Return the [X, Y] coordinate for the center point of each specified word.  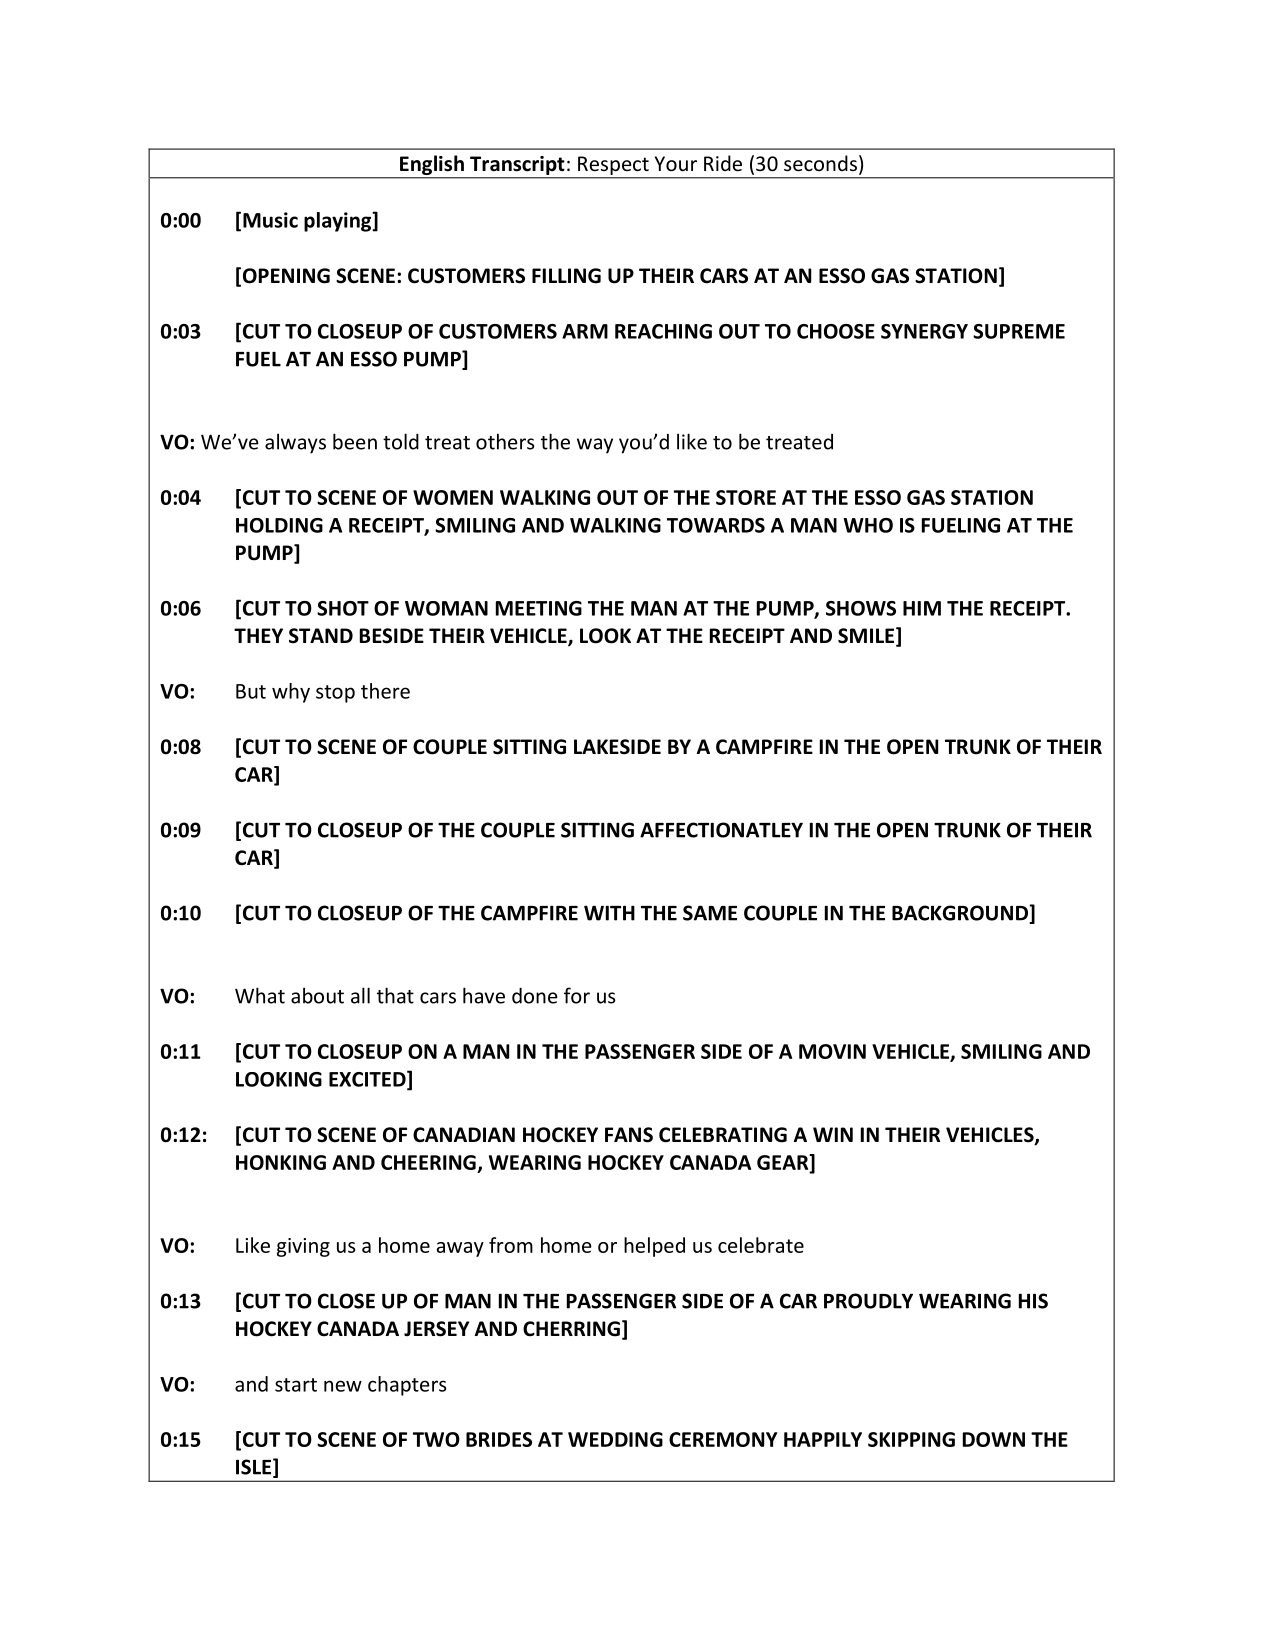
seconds [820, 163]
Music [270, 220]
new [343, 1386]
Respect [613, 167]
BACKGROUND [961, 914]
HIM [922, 608]
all [360, 995]
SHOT [343, 608]
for [577, 995]
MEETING [539, 608]
